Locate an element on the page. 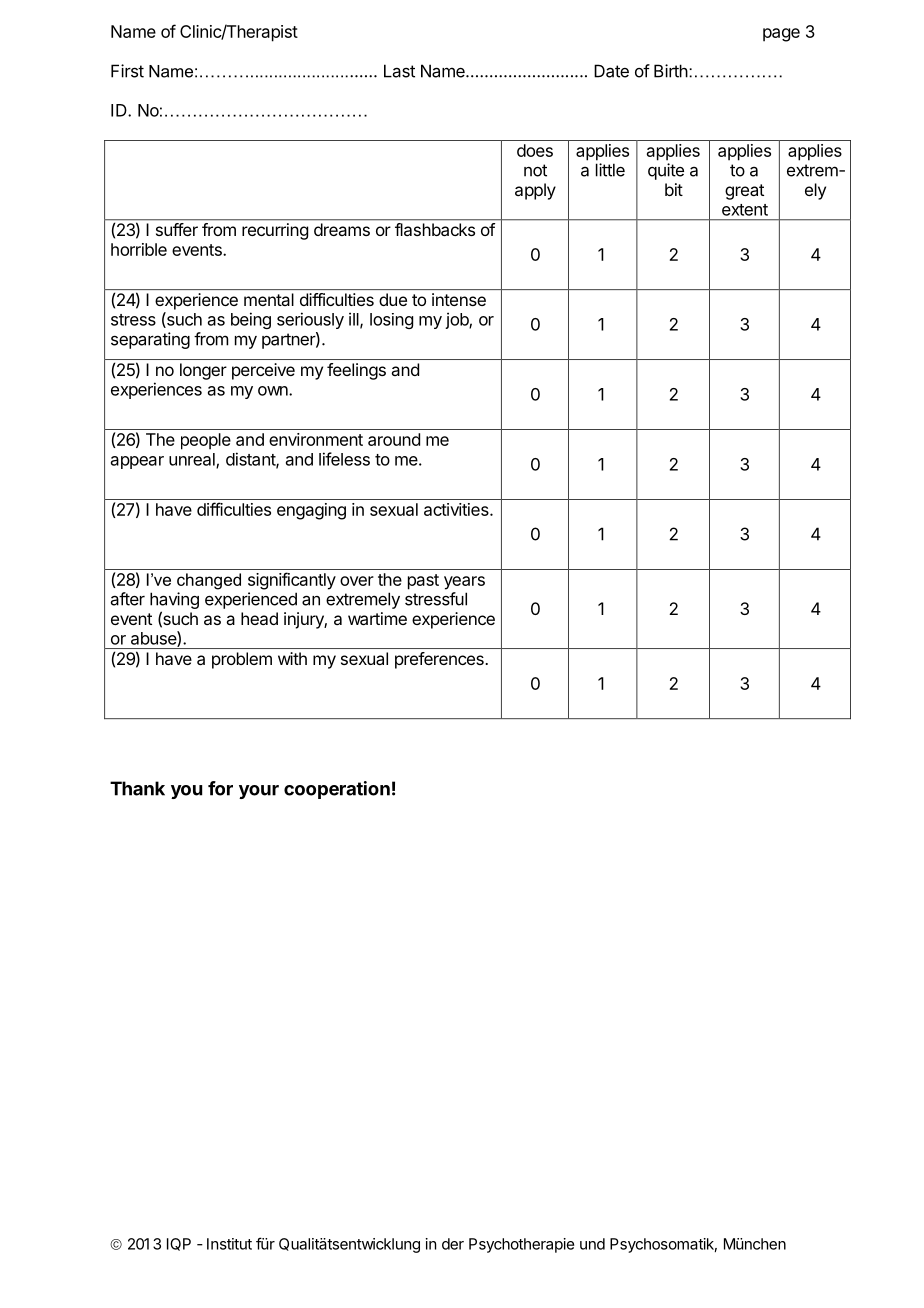  First is located at coordinates (127, 71).
